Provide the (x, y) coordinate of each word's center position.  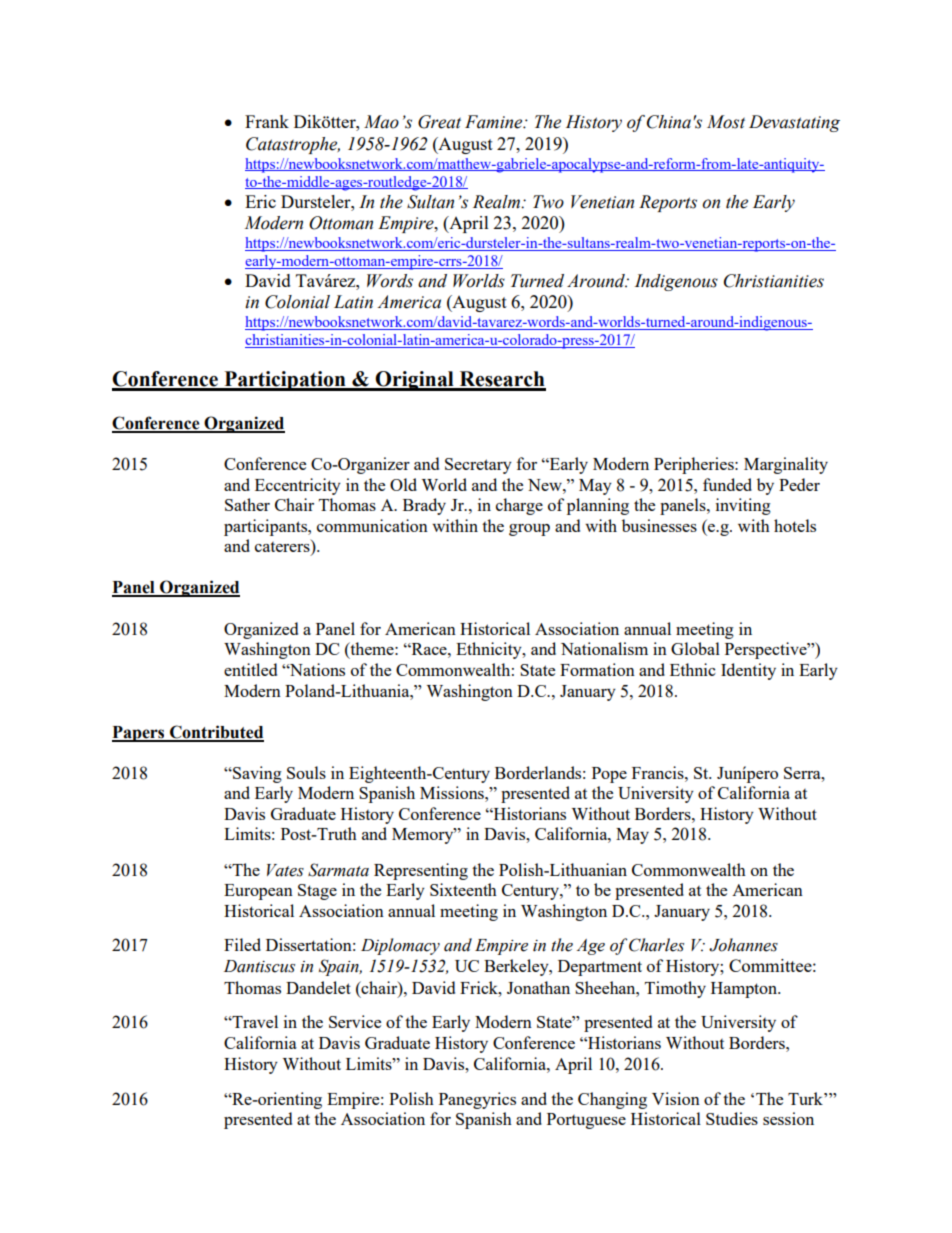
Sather (247, 504)
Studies (732, 1118)
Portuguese (586, 1121)
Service (355, 1021)
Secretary (478, 466)
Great (439, 122)
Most (726, 122)
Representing (421, 871)
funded (727, 484)
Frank (267, 121)
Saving (256, 774)
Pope (609, 775)
